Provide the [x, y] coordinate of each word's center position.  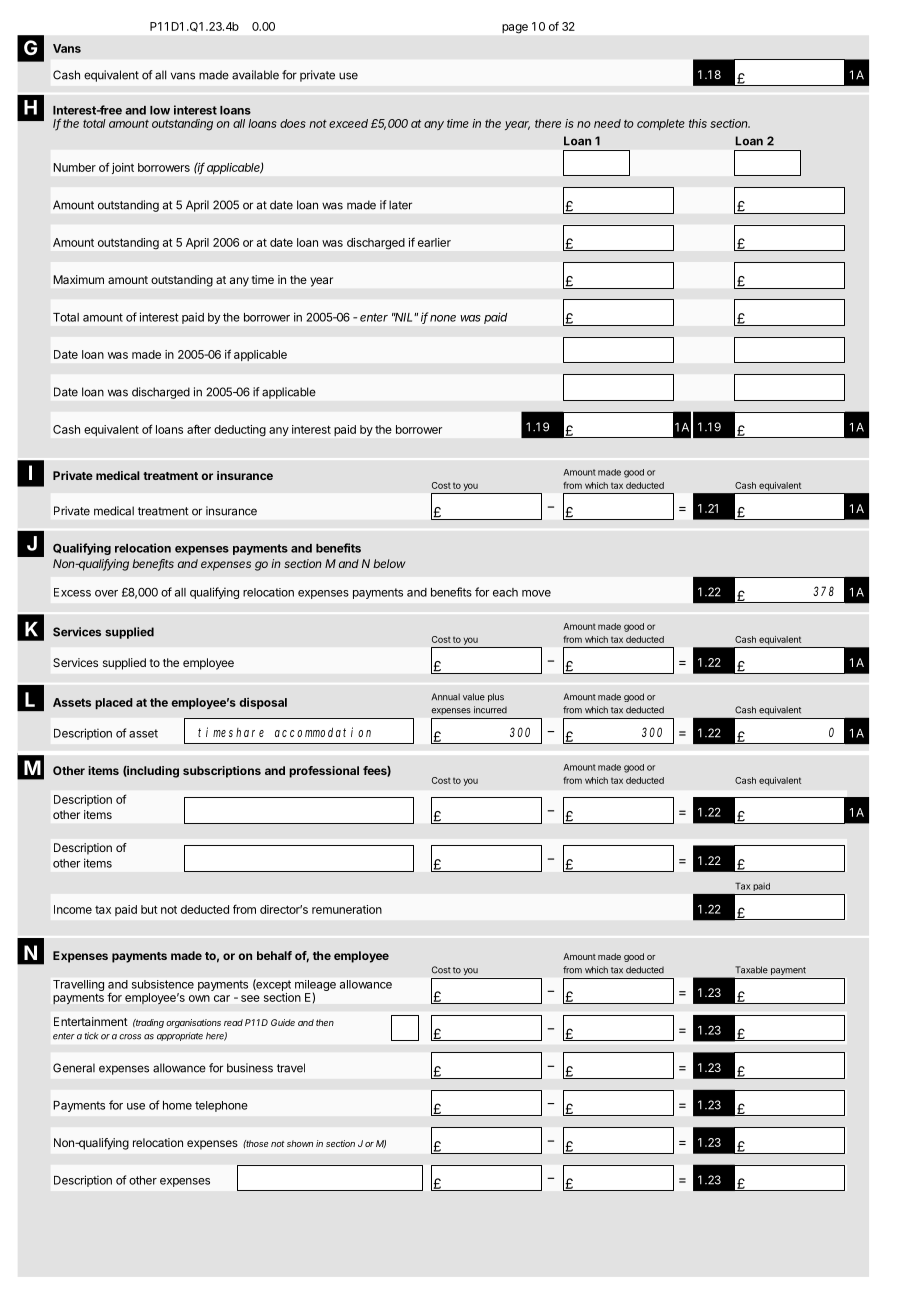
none [443, 318]
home [177, 1105]
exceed [348, 123]
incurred [490, 710]
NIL [404, 317]
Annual [445, 697]
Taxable [751, 970]
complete [661, 124]
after [199, 429]
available [255, 75]
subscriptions [222, 772]
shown [300, 1143]
